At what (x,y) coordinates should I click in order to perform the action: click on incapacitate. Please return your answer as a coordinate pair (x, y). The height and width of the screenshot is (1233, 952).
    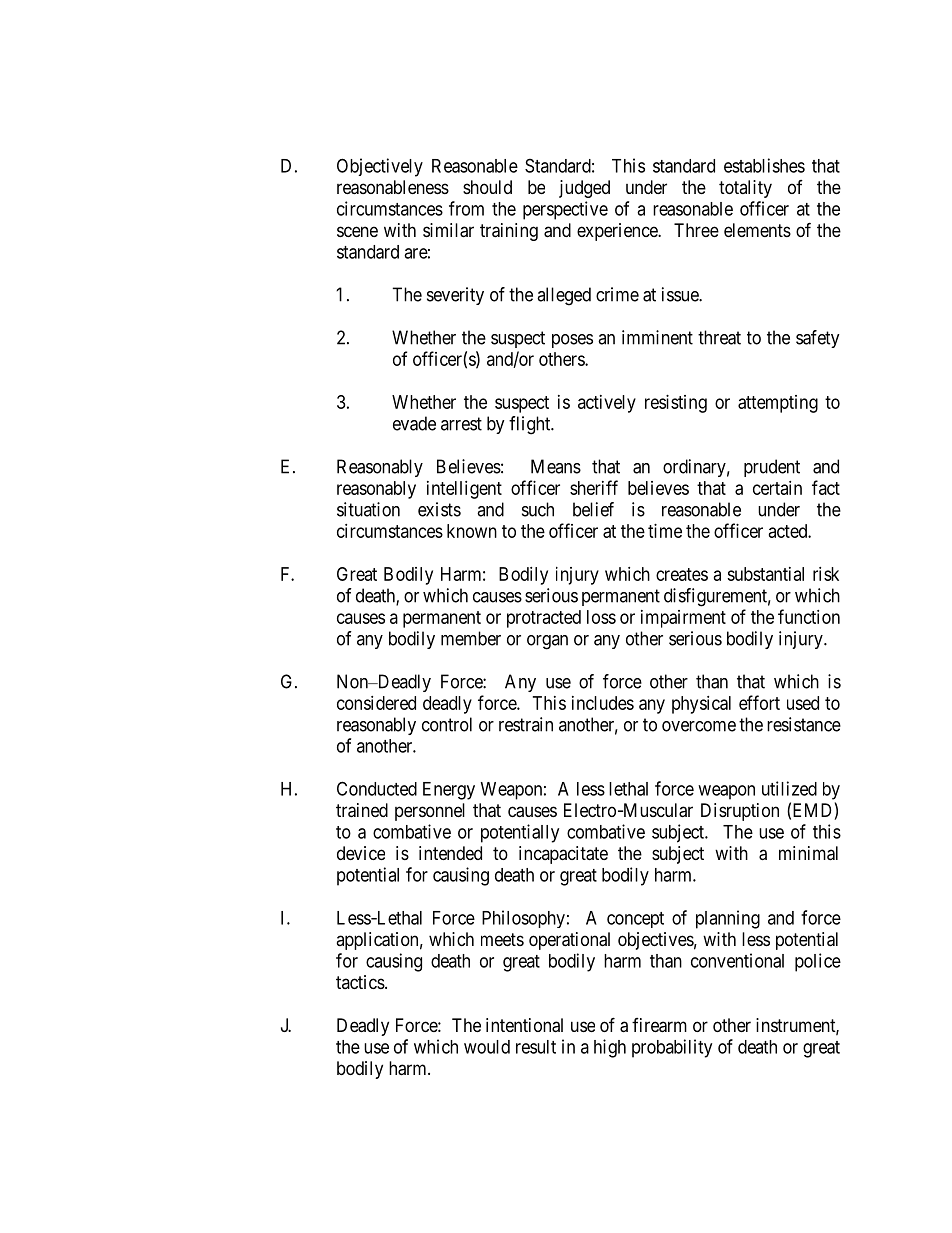
    Looking at the image, I should click on (563, 855).
